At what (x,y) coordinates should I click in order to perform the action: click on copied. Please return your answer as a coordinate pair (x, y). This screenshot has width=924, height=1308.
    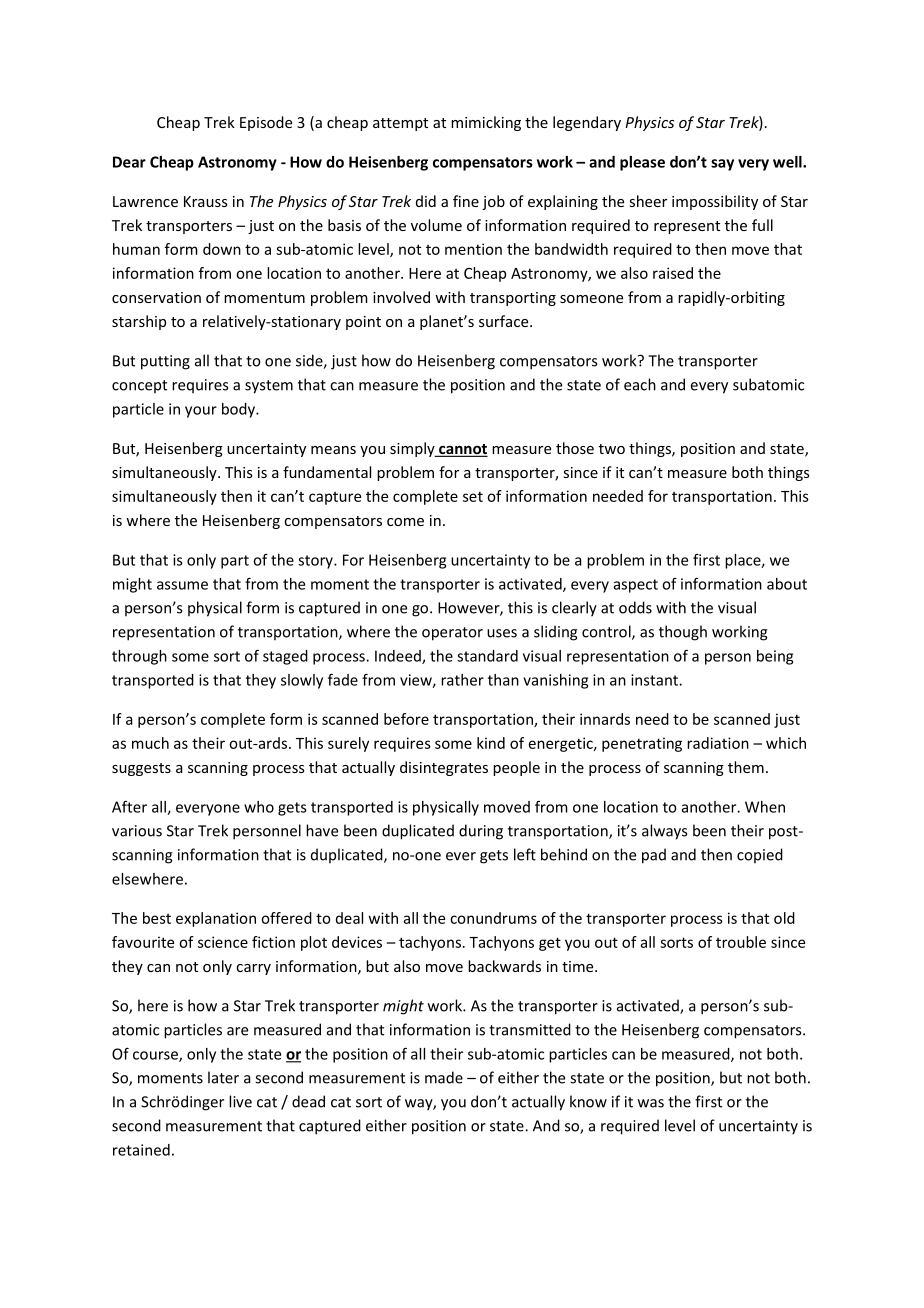
    Looking at the image, I should click on (760, 855).
